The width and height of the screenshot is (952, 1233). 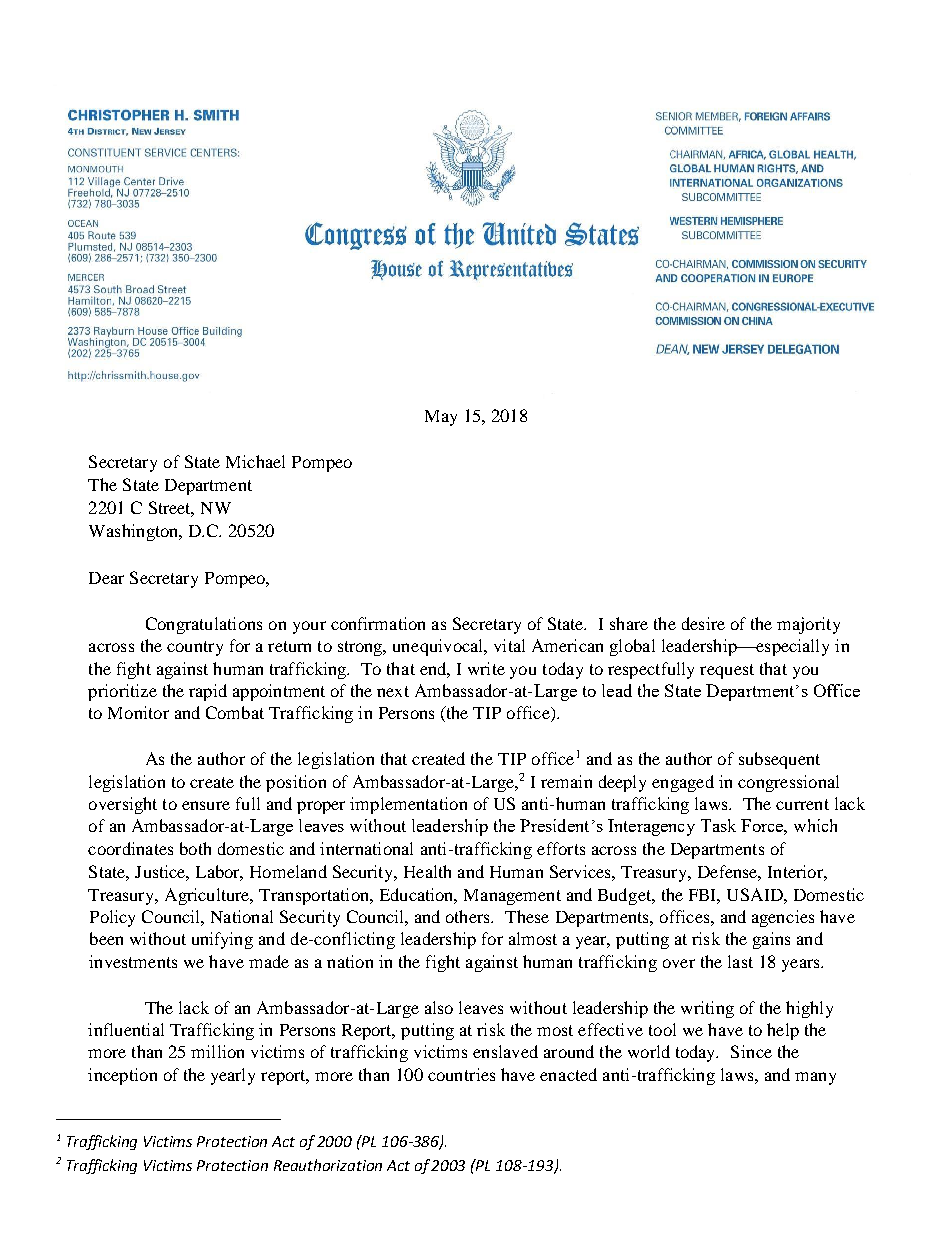 I want to click on million, so click(x=217, y=1051).
